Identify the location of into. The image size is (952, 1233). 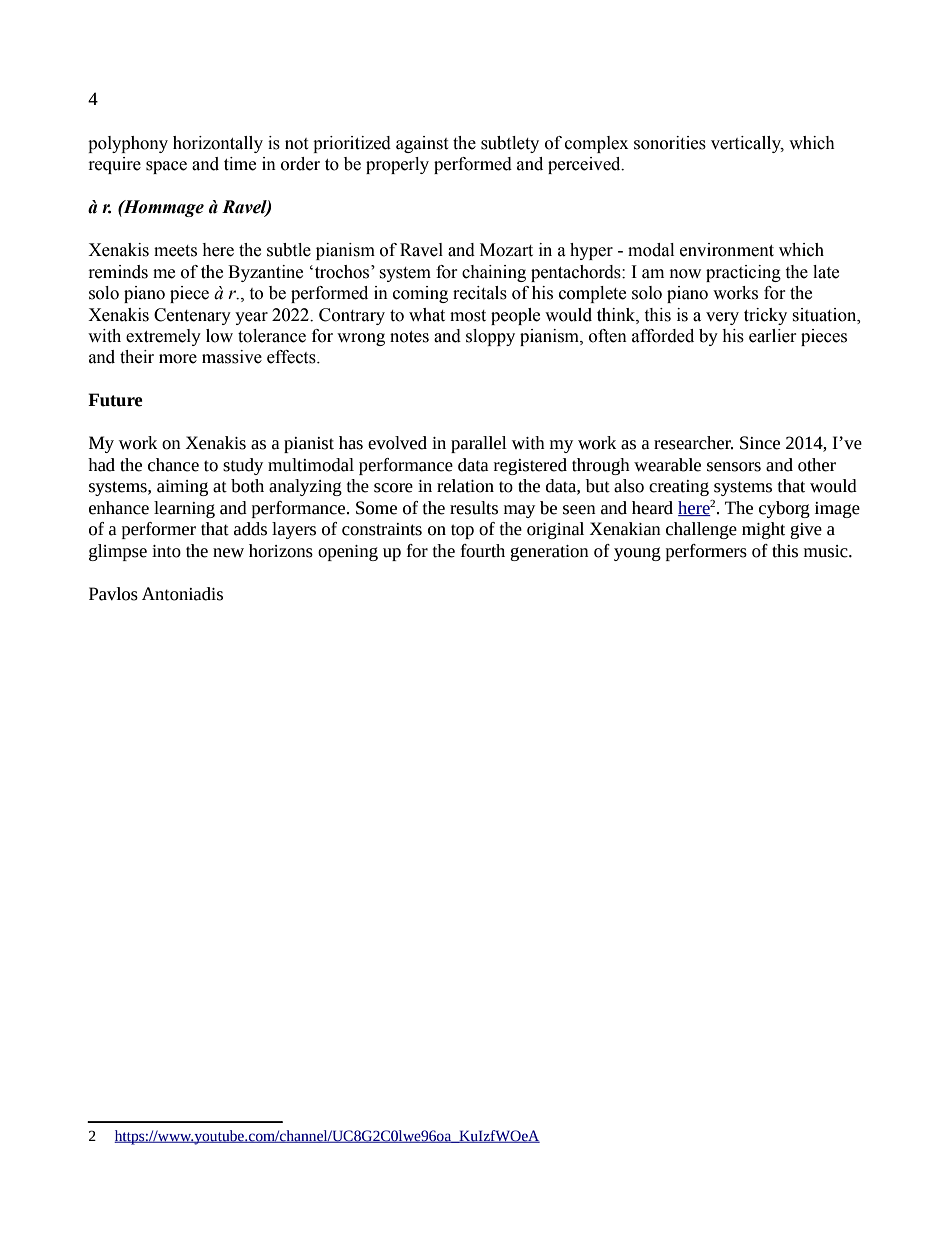
(166, 551).
